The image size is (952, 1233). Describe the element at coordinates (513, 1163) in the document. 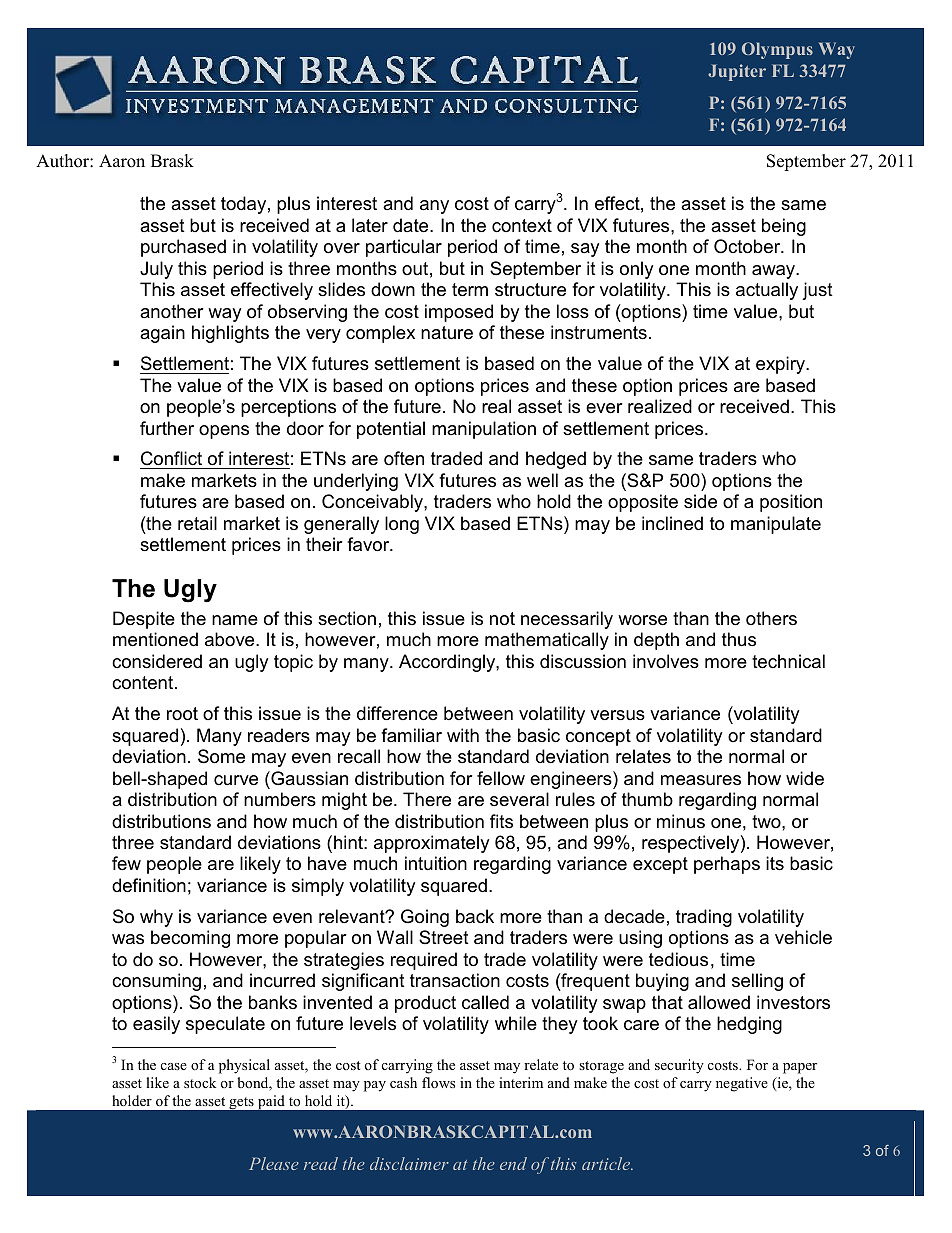

I see `end` at that location.
